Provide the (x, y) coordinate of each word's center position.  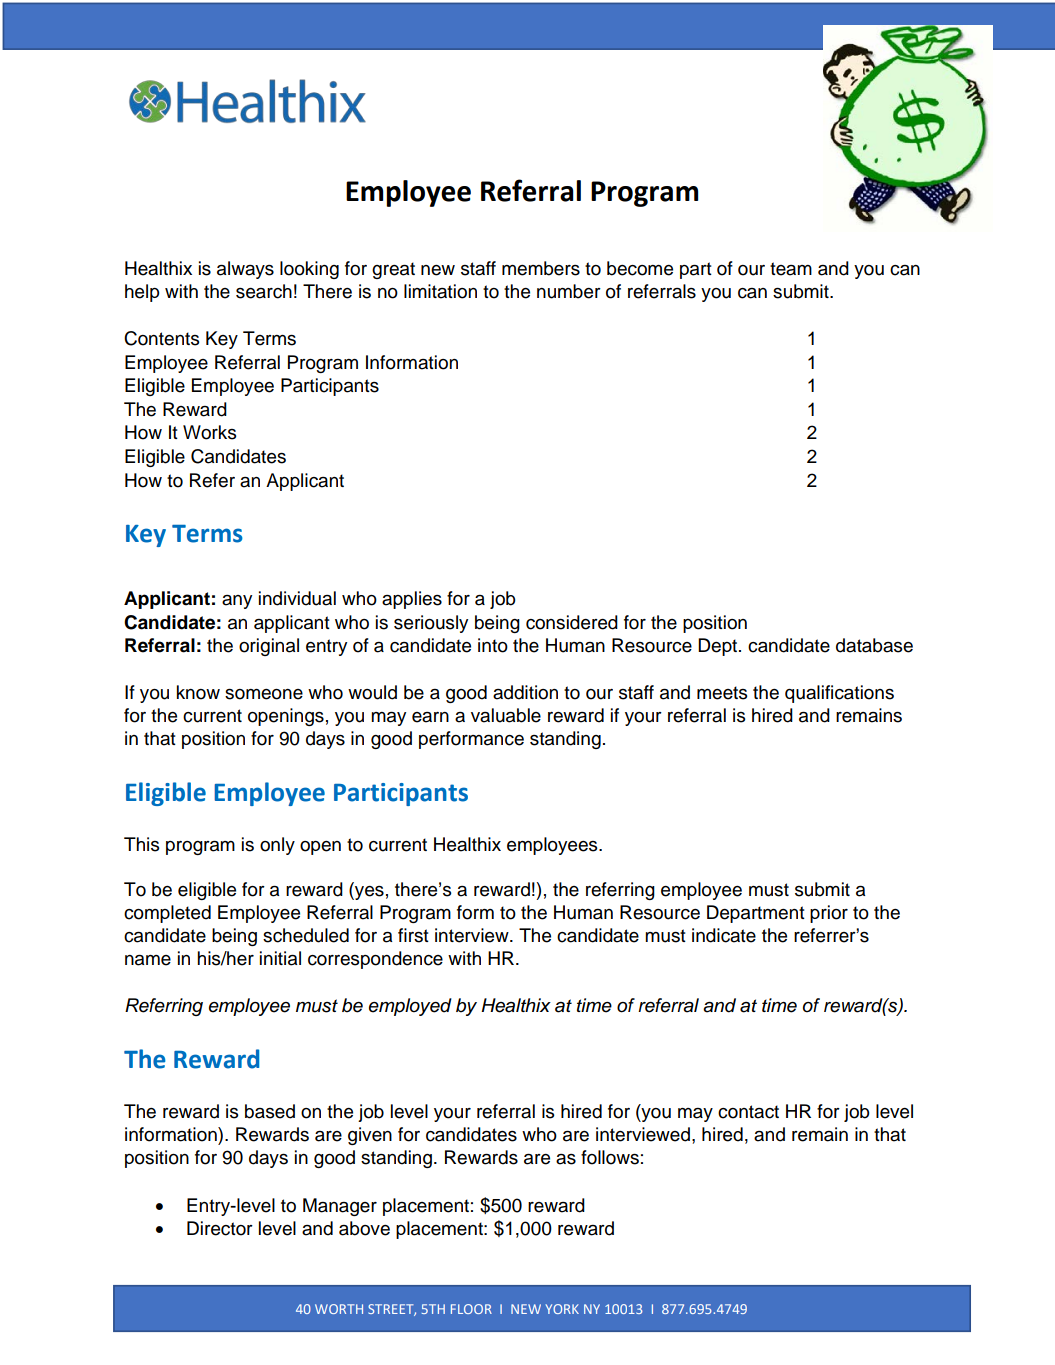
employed (410, 1007)
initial (280, 958)
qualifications (839, 694)
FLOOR (471, 1309)
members (541, 268)
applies (412, 600)
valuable (506, 715)
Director (220, 1228)
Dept (719, 647)
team (791, 269)
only (277, 846)
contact (748, 1112)
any (237, 602)
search (264, 291)
